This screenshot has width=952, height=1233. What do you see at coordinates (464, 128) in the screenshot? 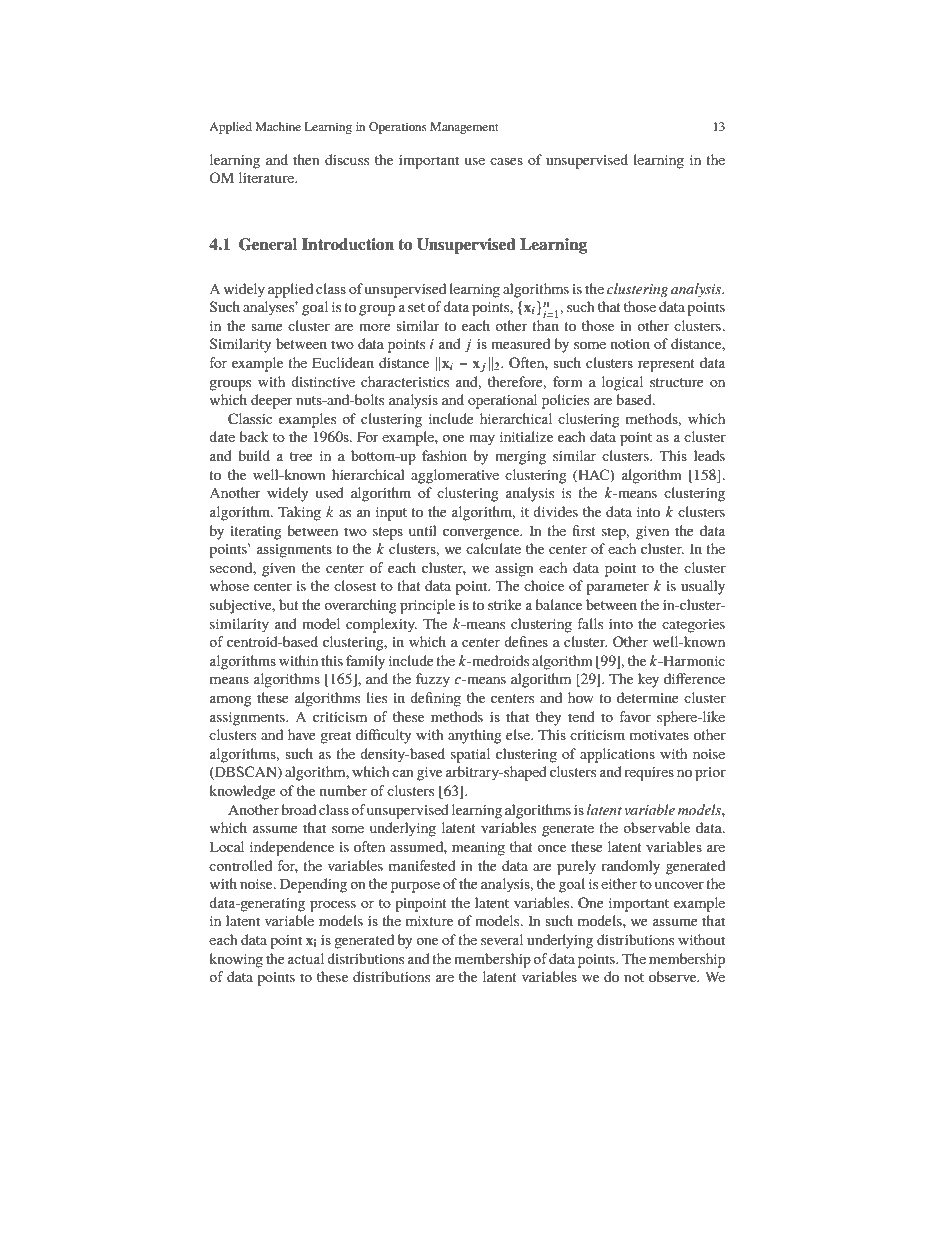
I see `Management` at bounding box center [464, 128].
